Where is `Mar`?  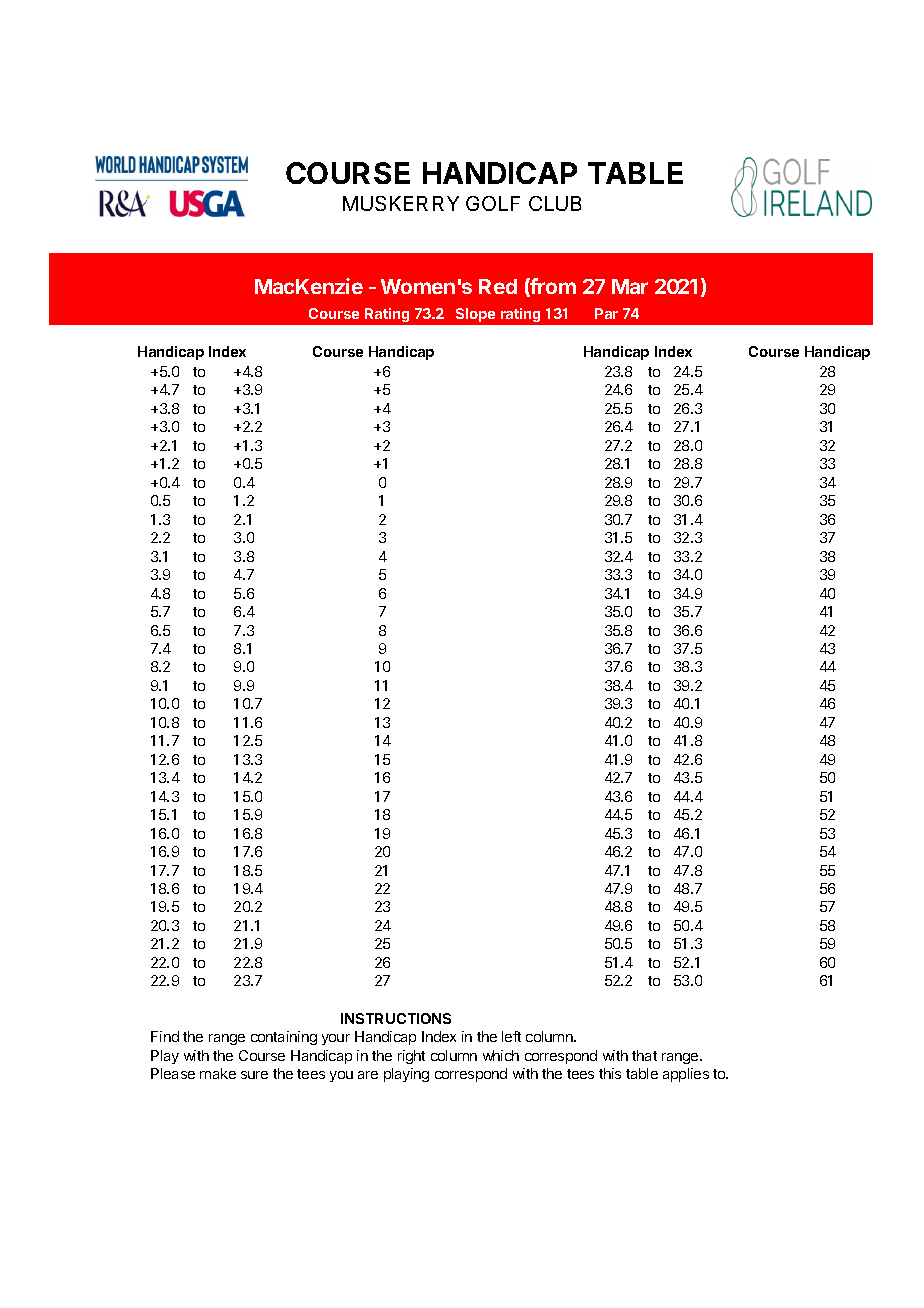
Mar is located at coordinates (630, 286).
